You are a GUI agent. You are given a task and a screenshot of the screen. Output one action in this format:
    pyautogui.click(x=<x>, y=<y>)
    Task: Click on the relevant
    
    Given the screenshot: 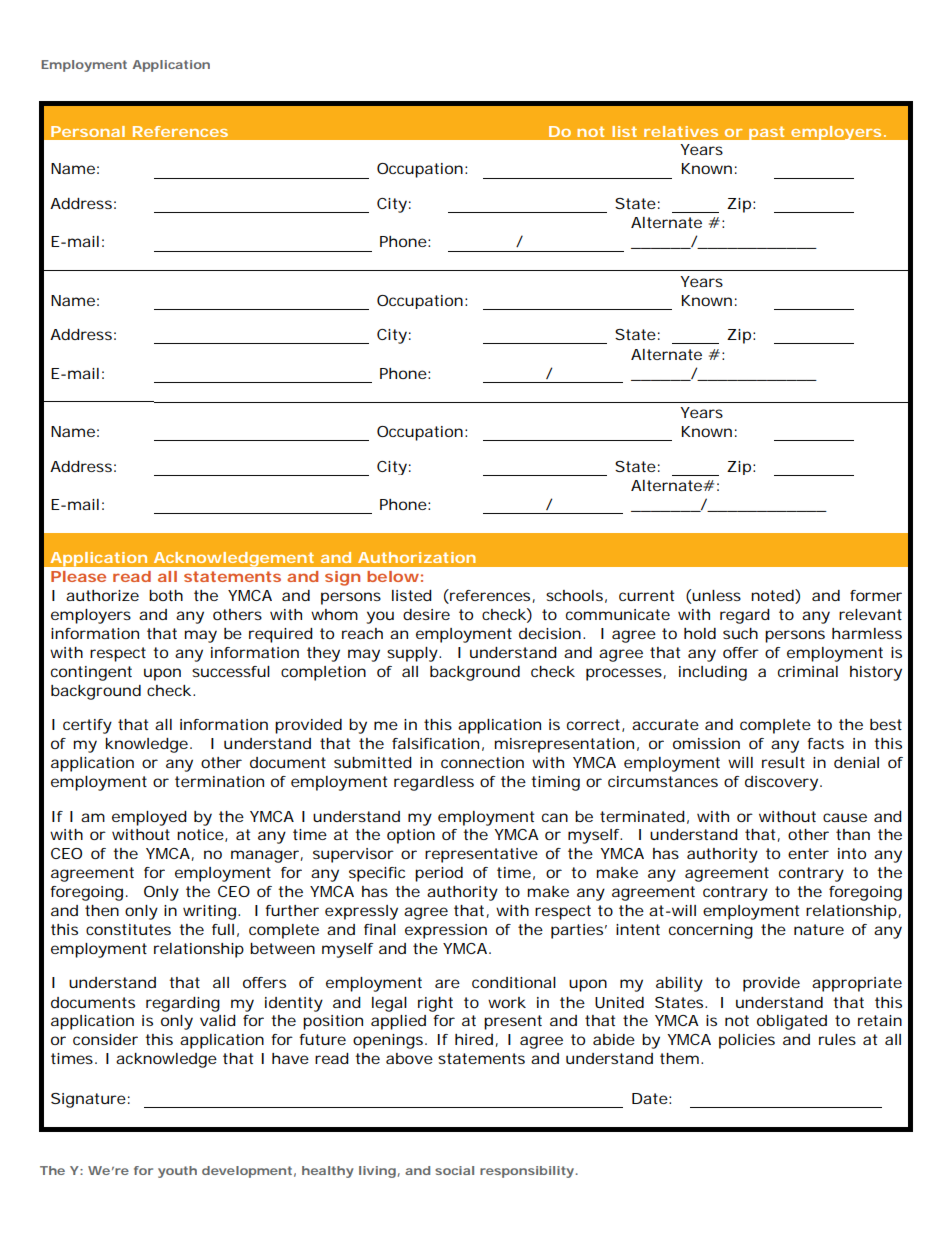 What is the action you would take?
    pyautogui.click(x=870, y=614)
